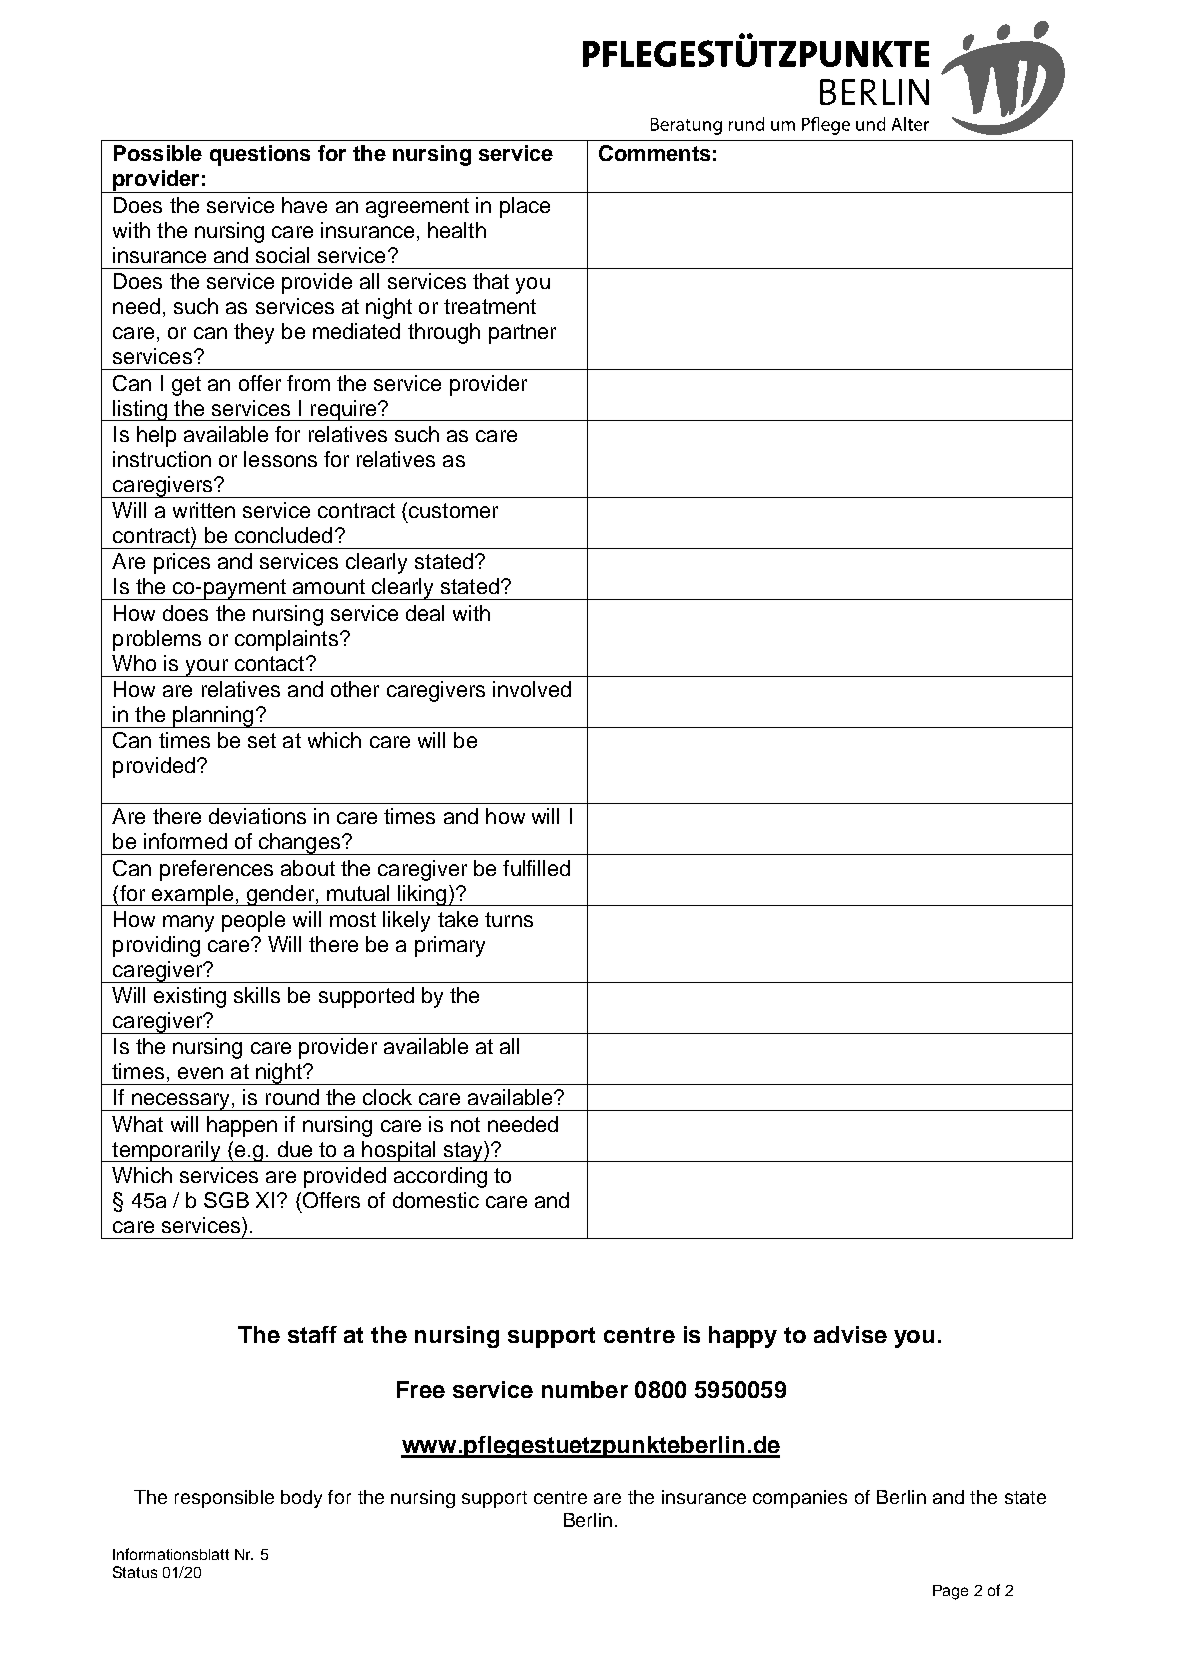  Describe the element at coordinates (536, 868) in the screenshot. I see `fulfilled` at that location.
